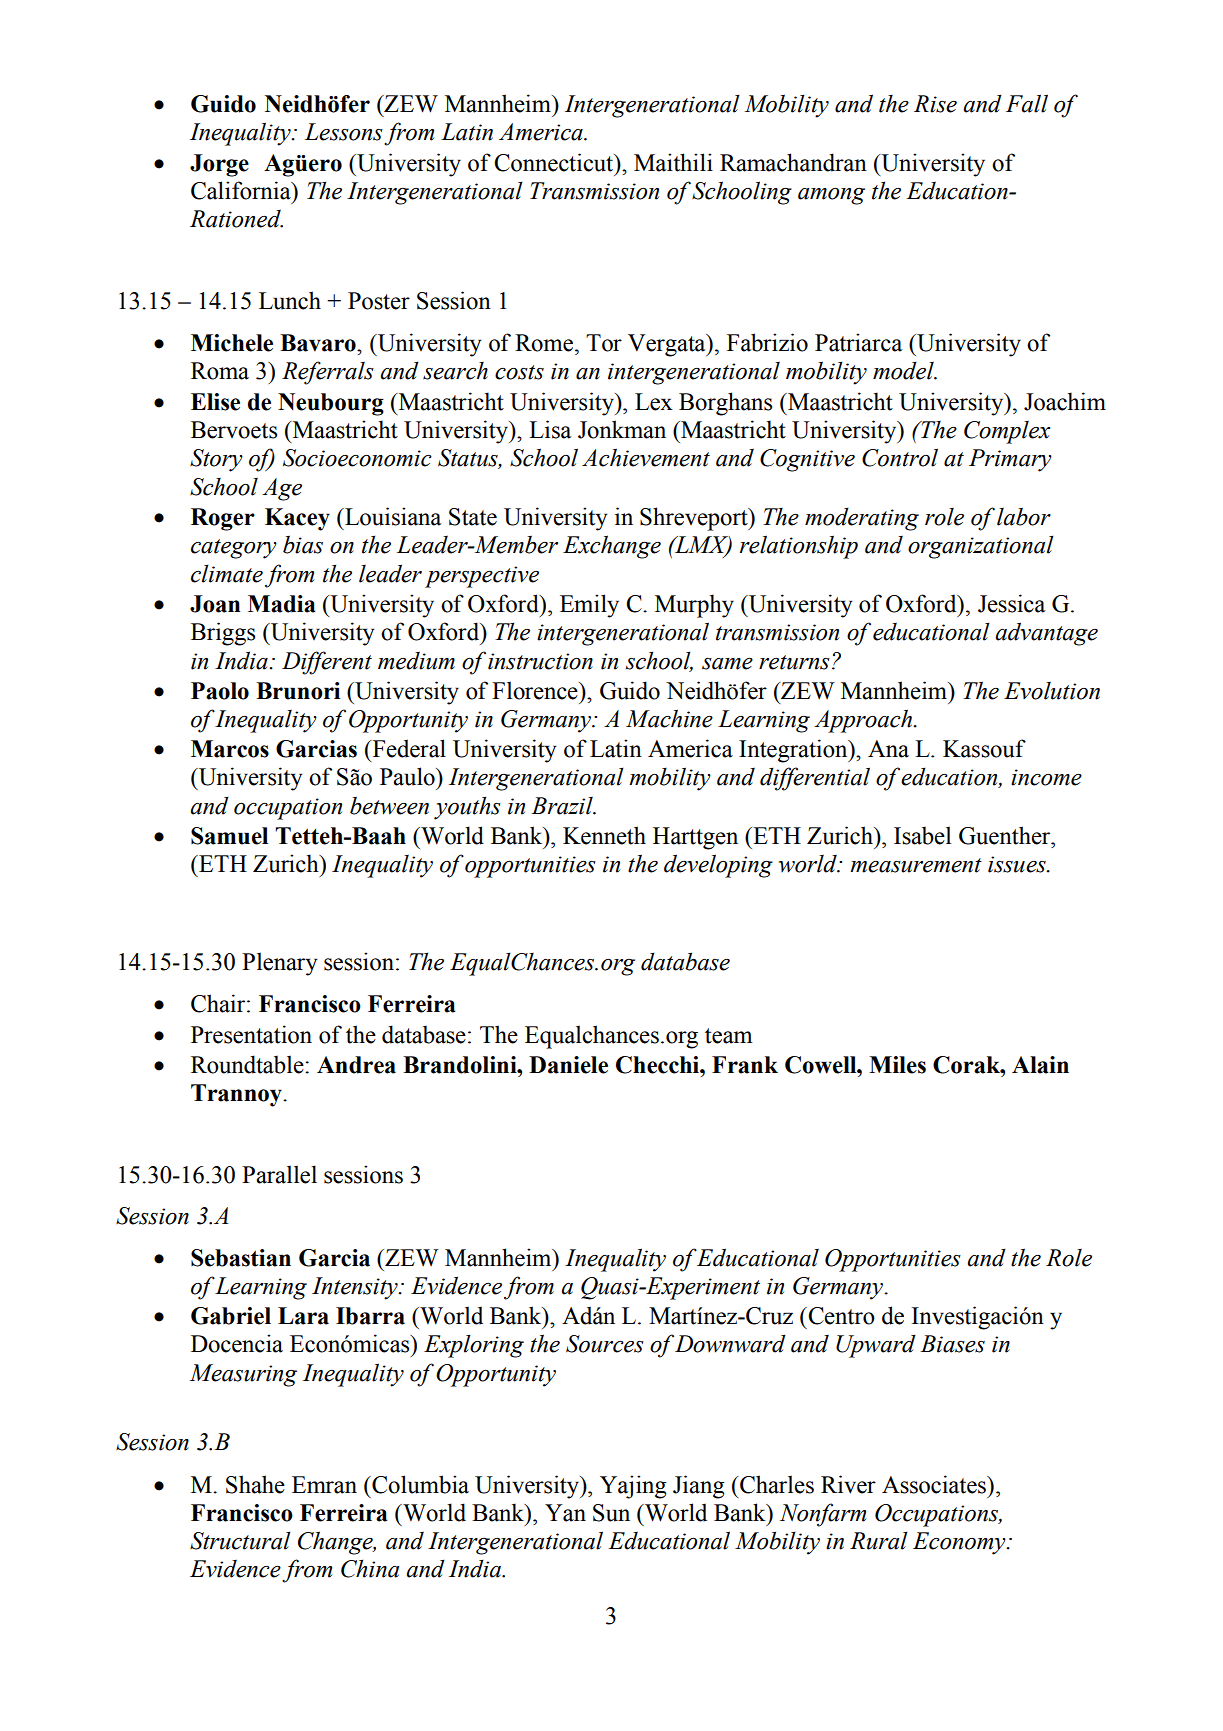 The width and height of the page is (1223, 1731). What do you see at coordinates (370, 1568) in the page?
I see `China` at bounding box center [370, 1568].
